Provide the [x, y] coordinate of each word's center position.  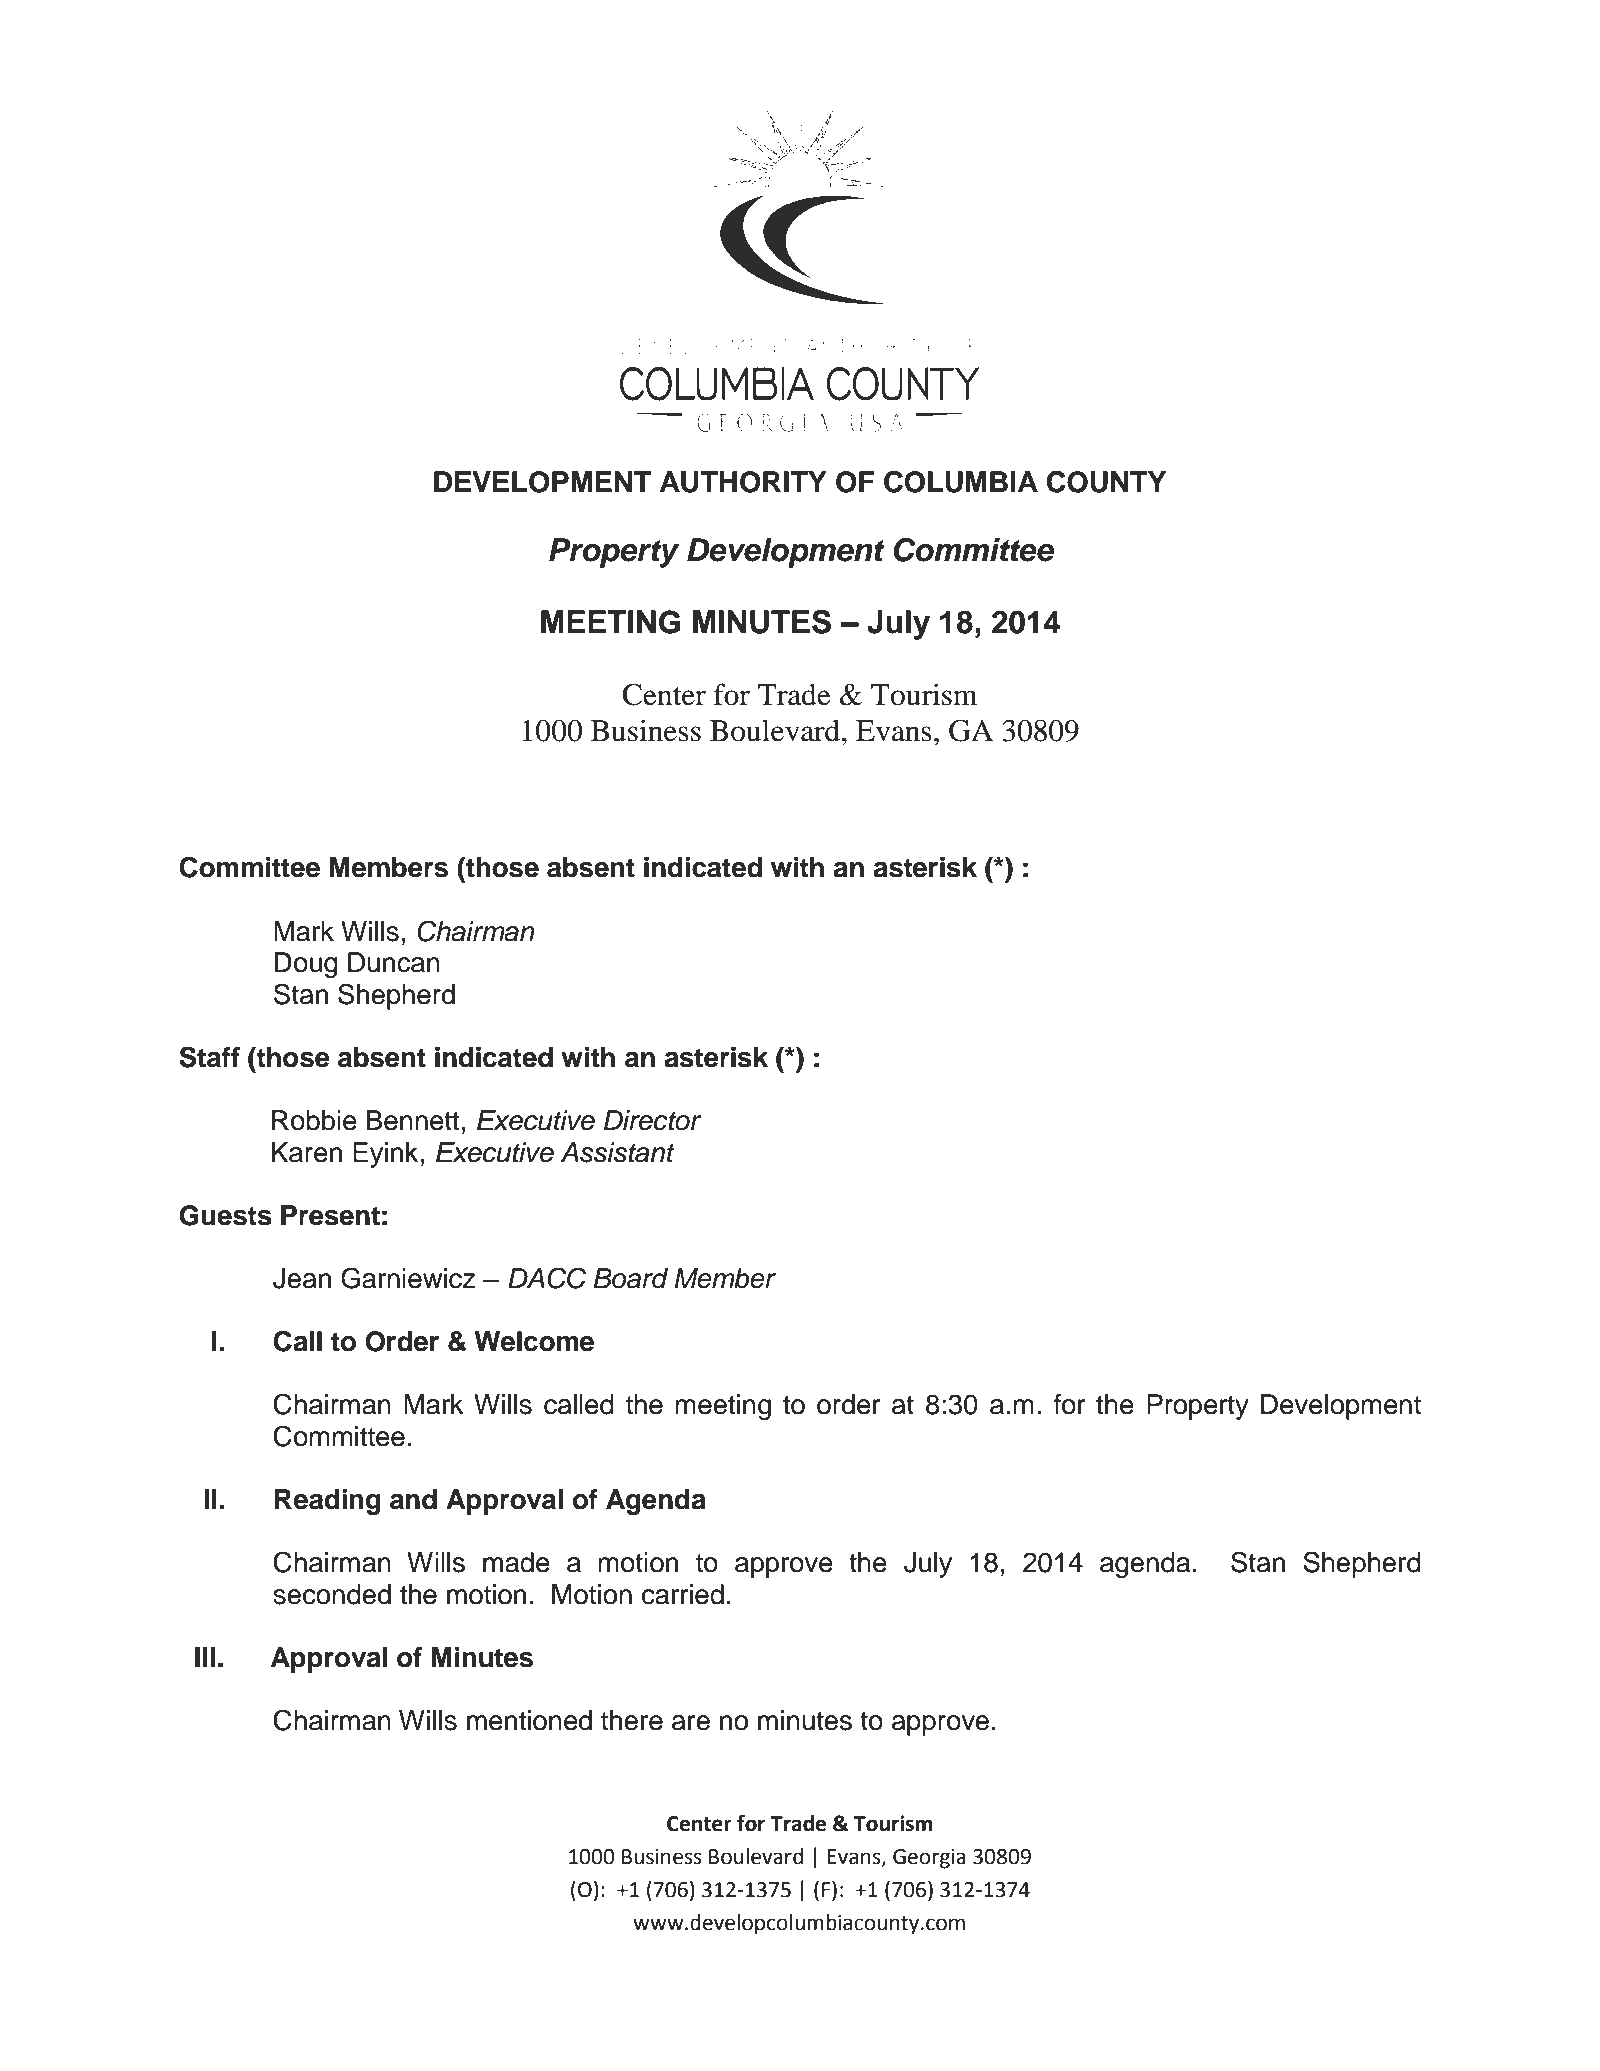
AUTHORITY [743, 482]
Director [652, 1120]
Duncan [394, 962]
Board [630, 1278]
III [205, 1657]
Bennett [413, 1120]
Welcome [534, 1341]
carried [683, 1594]
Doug [306, 965]
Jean [302, 1278]
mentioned [529, 1720]
